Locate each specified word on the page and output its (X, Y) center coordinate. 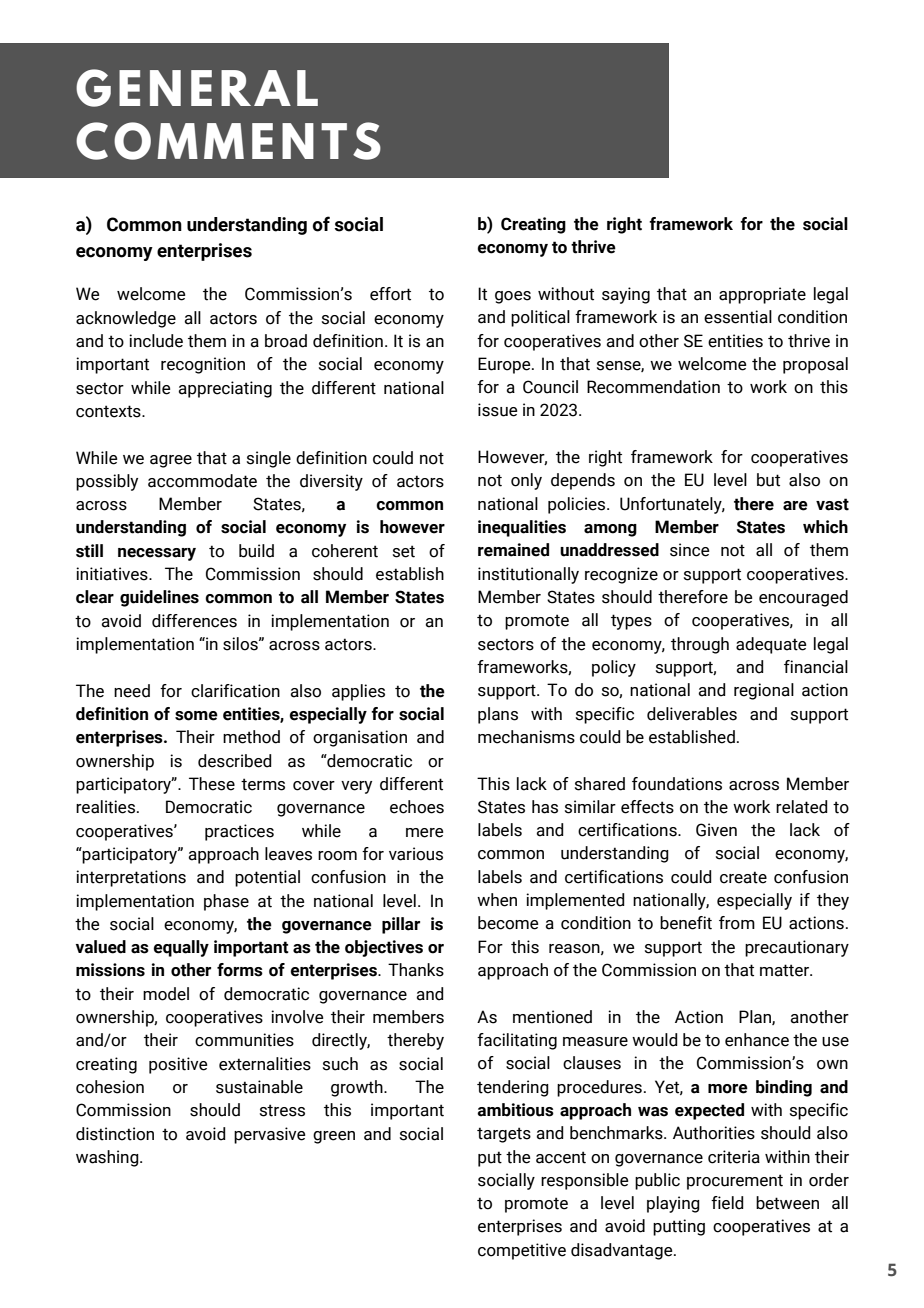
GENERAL (197, 88)
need (132, 691)
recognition (203, 365)
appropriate (762, 295)
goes (513, 297)
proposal (815, 365)
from (737, 923)
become (508, 923)
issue (497, 410)
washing (108, 1158)
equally (181, 948)
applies (358, 692)
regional (764, 691)
